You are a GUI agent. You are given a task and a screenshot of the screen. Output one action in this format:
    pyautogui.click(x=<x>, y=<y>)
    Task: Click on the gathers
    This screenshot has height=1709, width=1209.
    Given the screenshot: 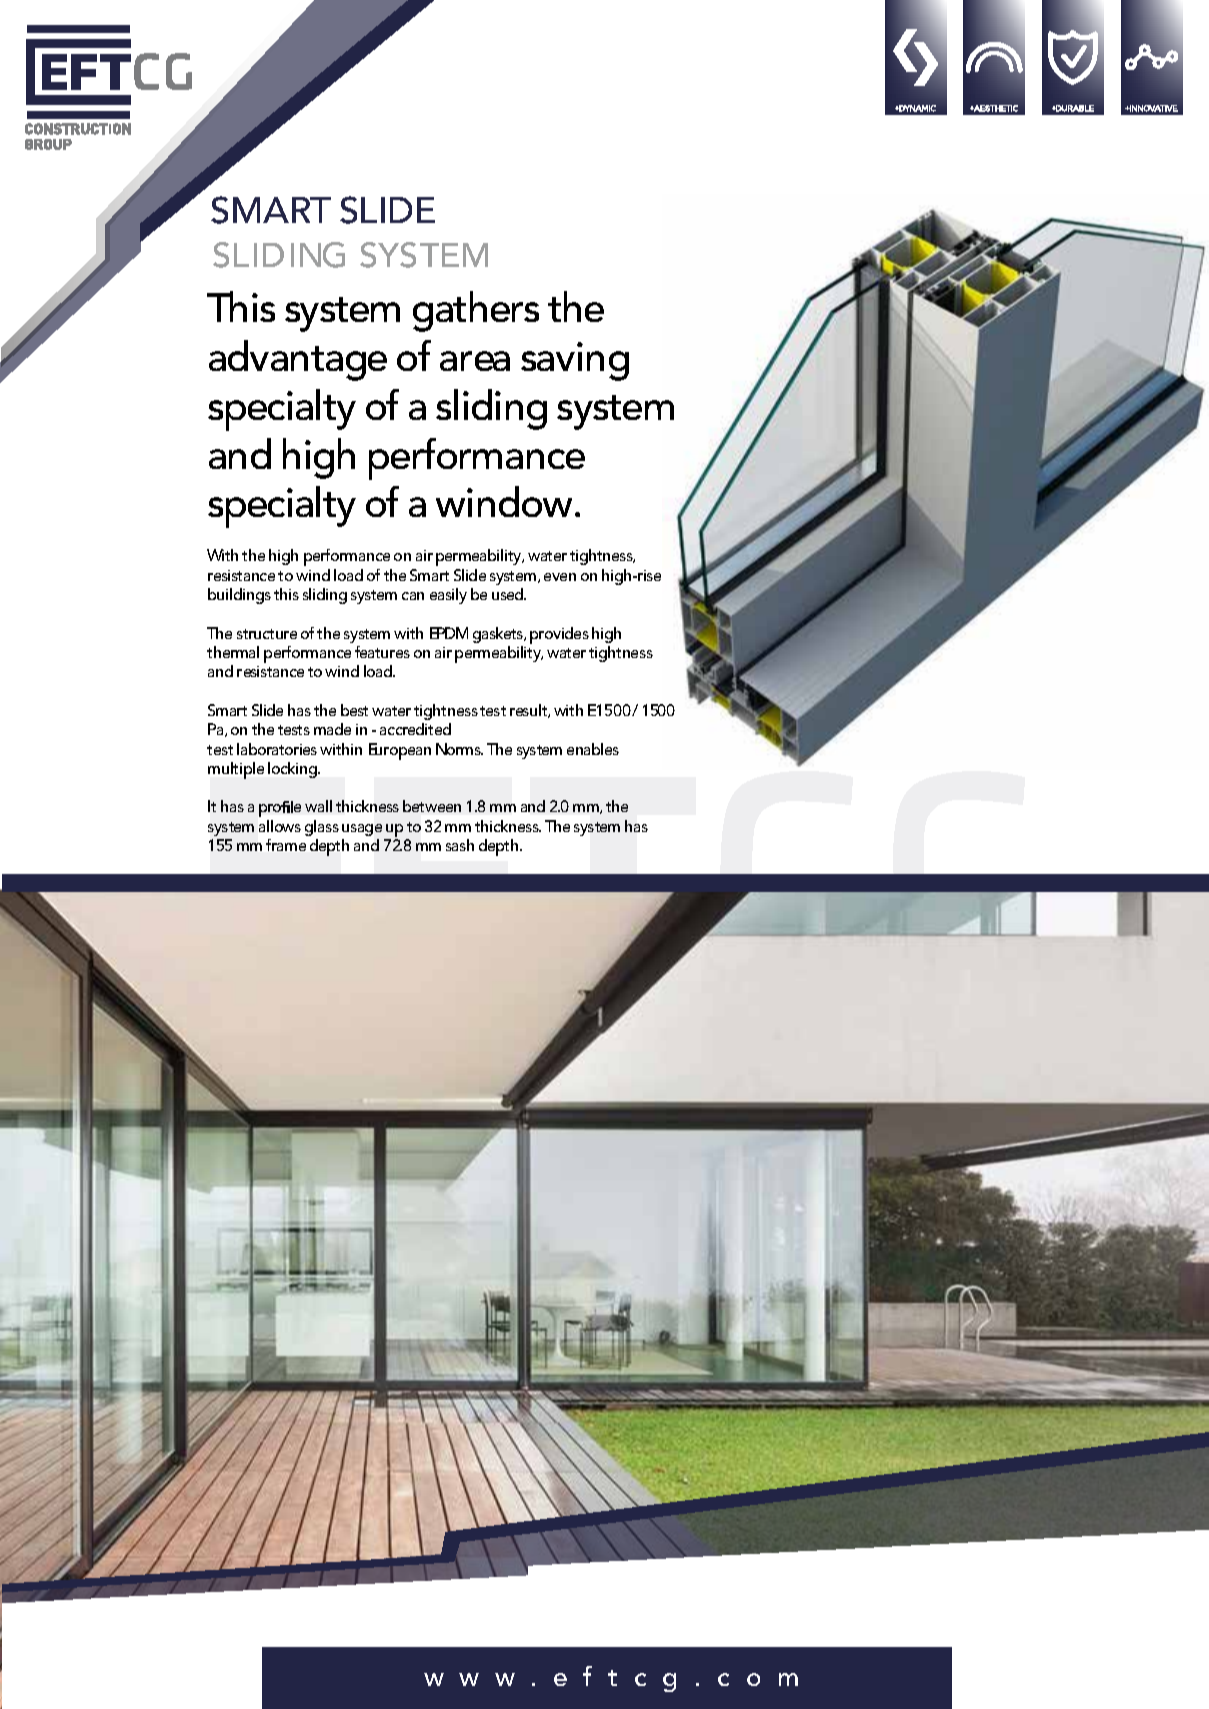 What is the action you would take?
    pyautogui.click(x=476, y=311)
